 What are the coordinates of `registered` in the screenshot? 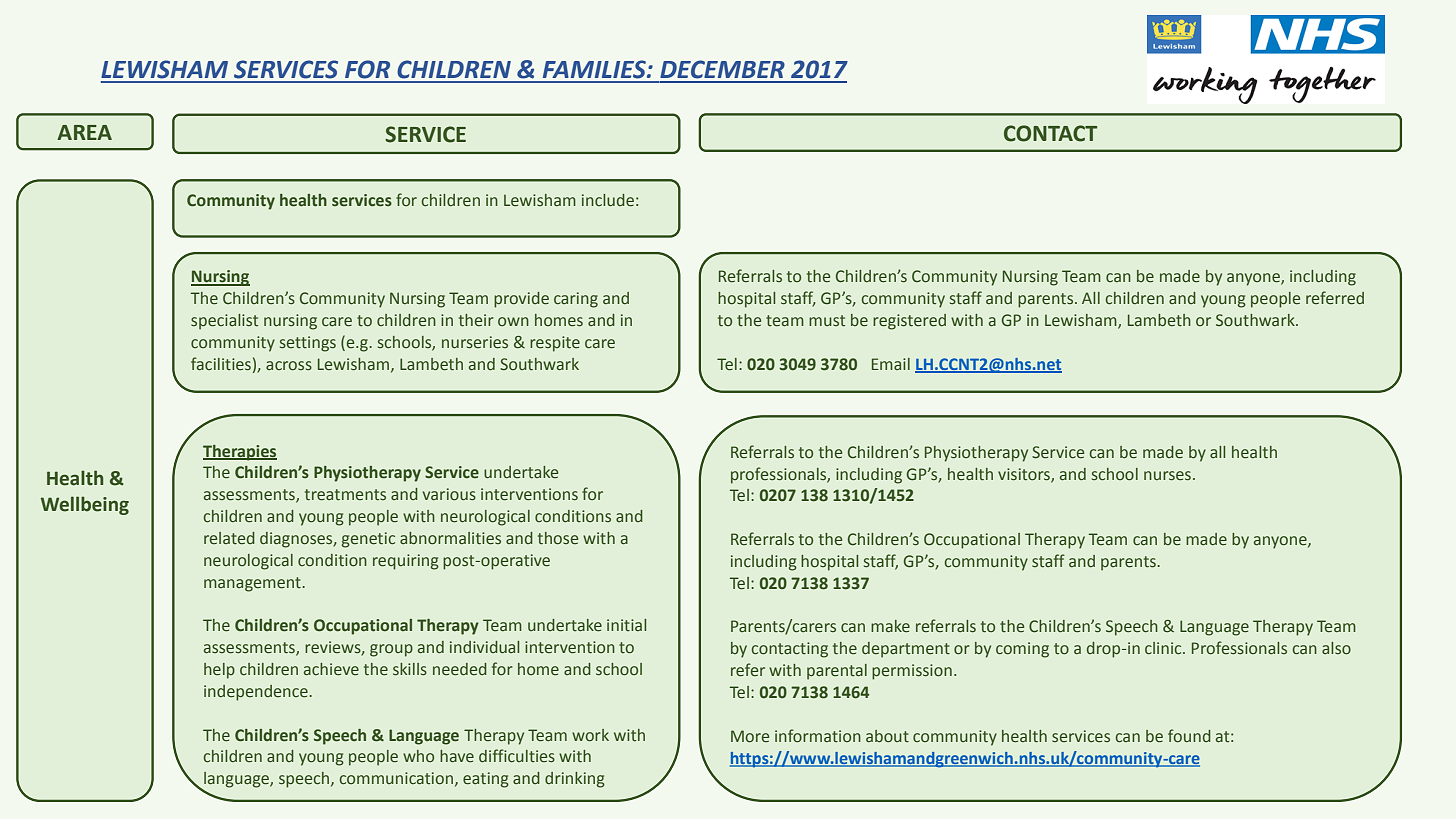 It's located at (909, 322).
